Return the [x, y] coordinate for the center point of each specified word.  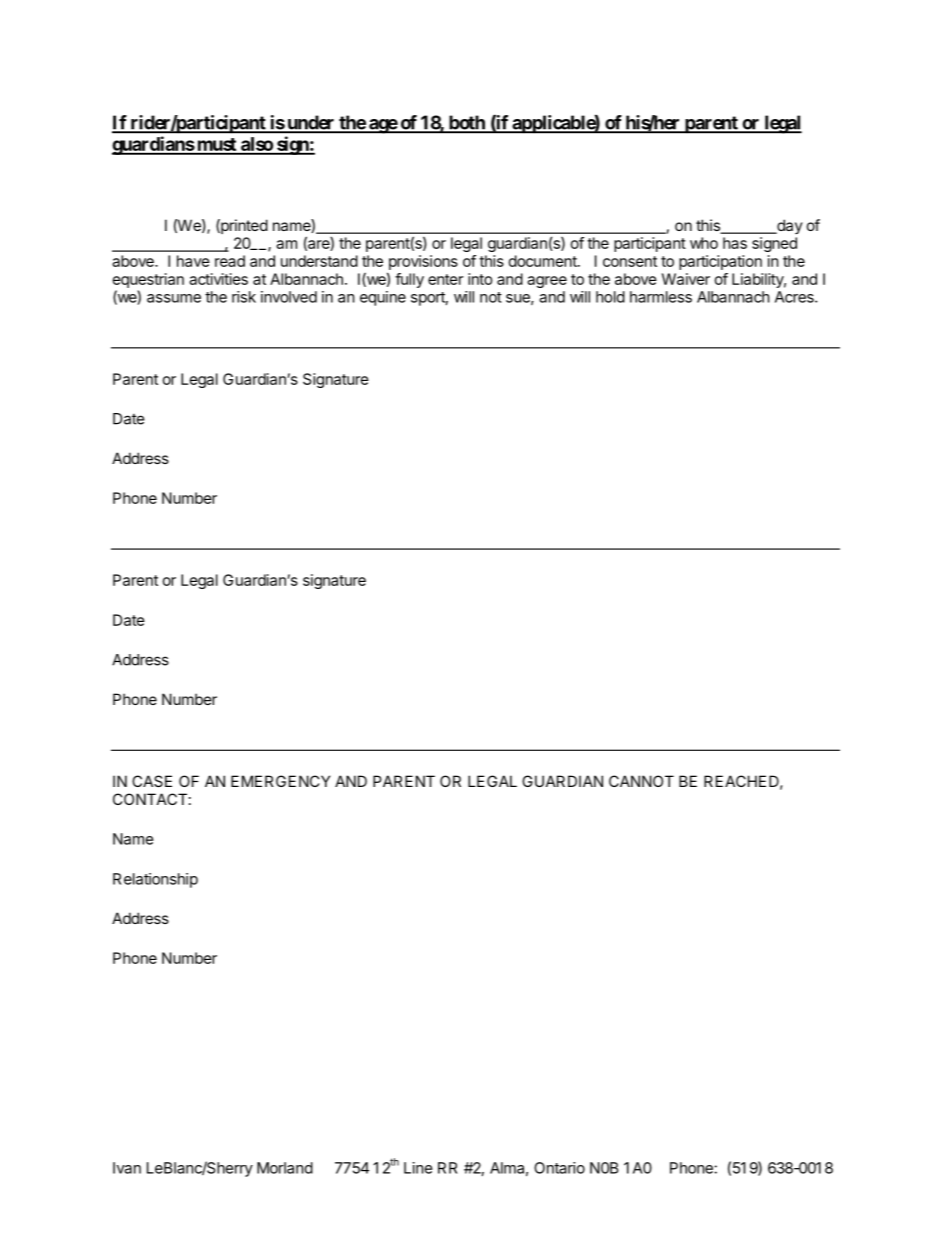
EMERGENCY [280, 781]
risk [244, 297]
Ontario [559, 1168]
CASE [152, 781]
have [193, 261]
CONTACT [150, 799]
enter [445, 279]
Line [418, 1168]
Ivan [127, 1168]
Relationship [155, 880]
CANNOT [641, 781]
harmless [661, 297]
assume [174, 298]
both [466, 123]
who [704, 243]
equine [383, 298]
